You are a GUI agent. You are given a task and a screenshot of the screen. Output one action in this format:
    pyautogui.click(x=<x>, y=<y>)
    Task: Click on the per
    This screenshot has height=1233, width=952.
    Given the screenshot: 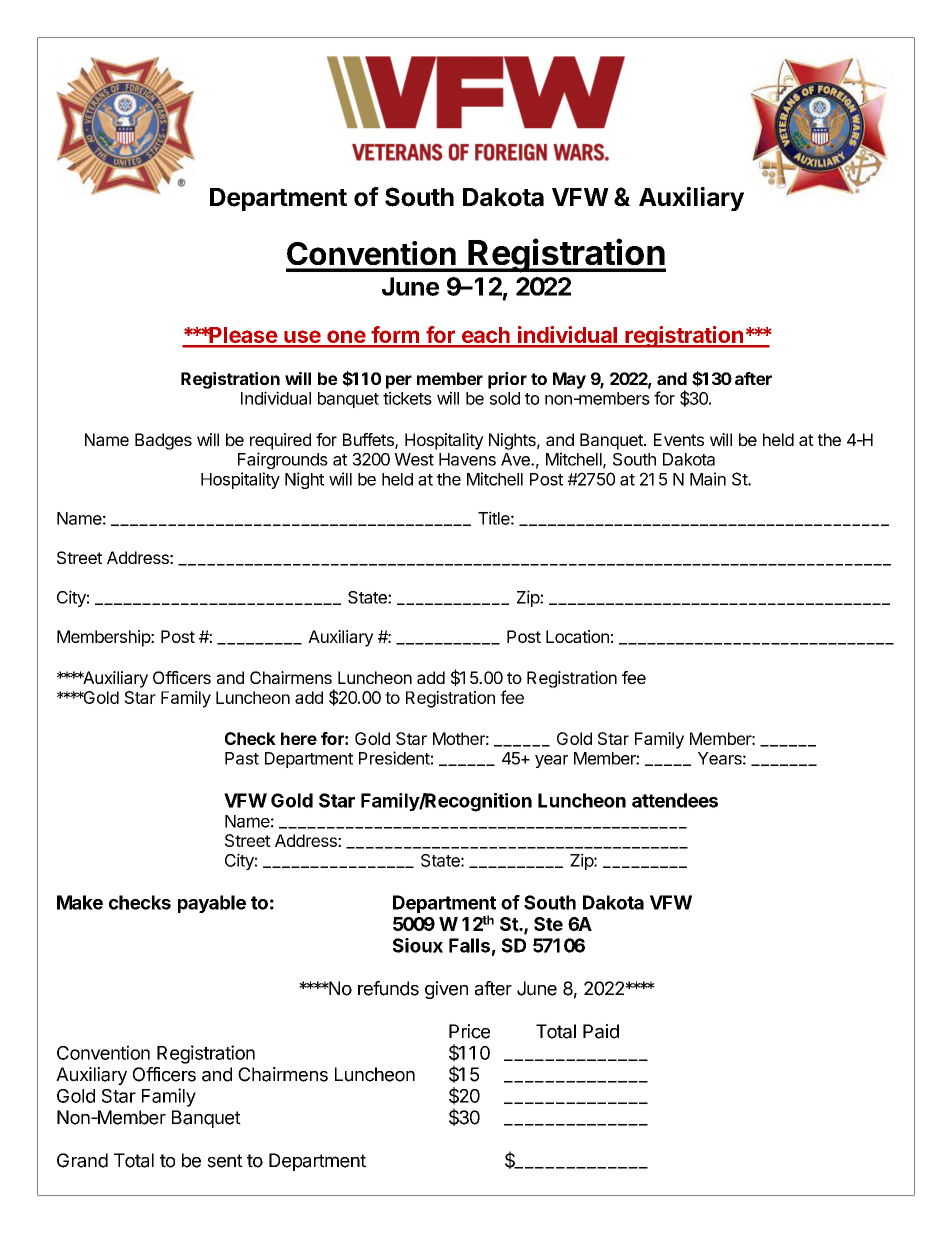 What is the action you would take?
    pyautogui.click(x=399, y=382)
